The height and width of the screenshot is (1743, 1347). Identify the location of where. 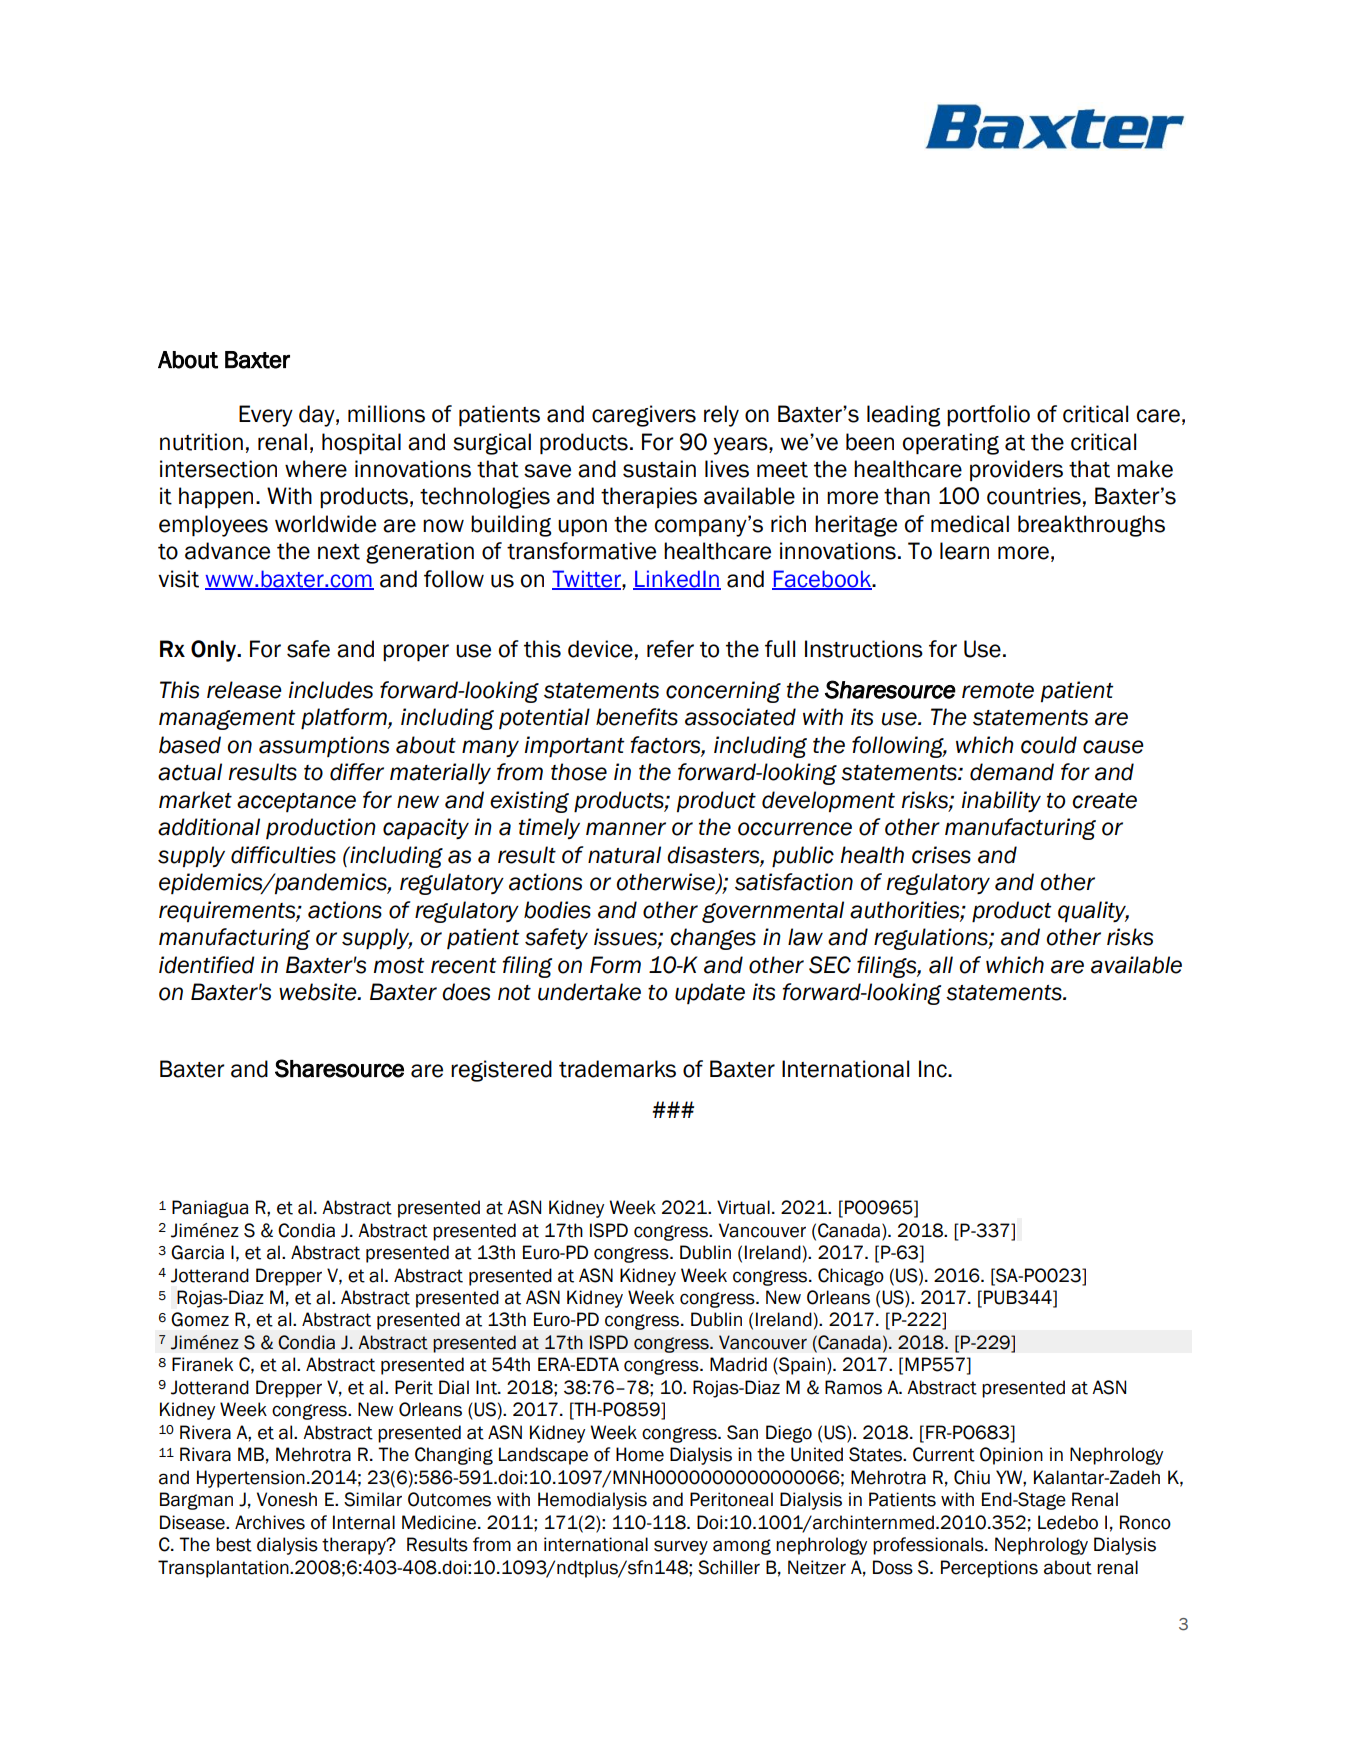
(316, 469).
